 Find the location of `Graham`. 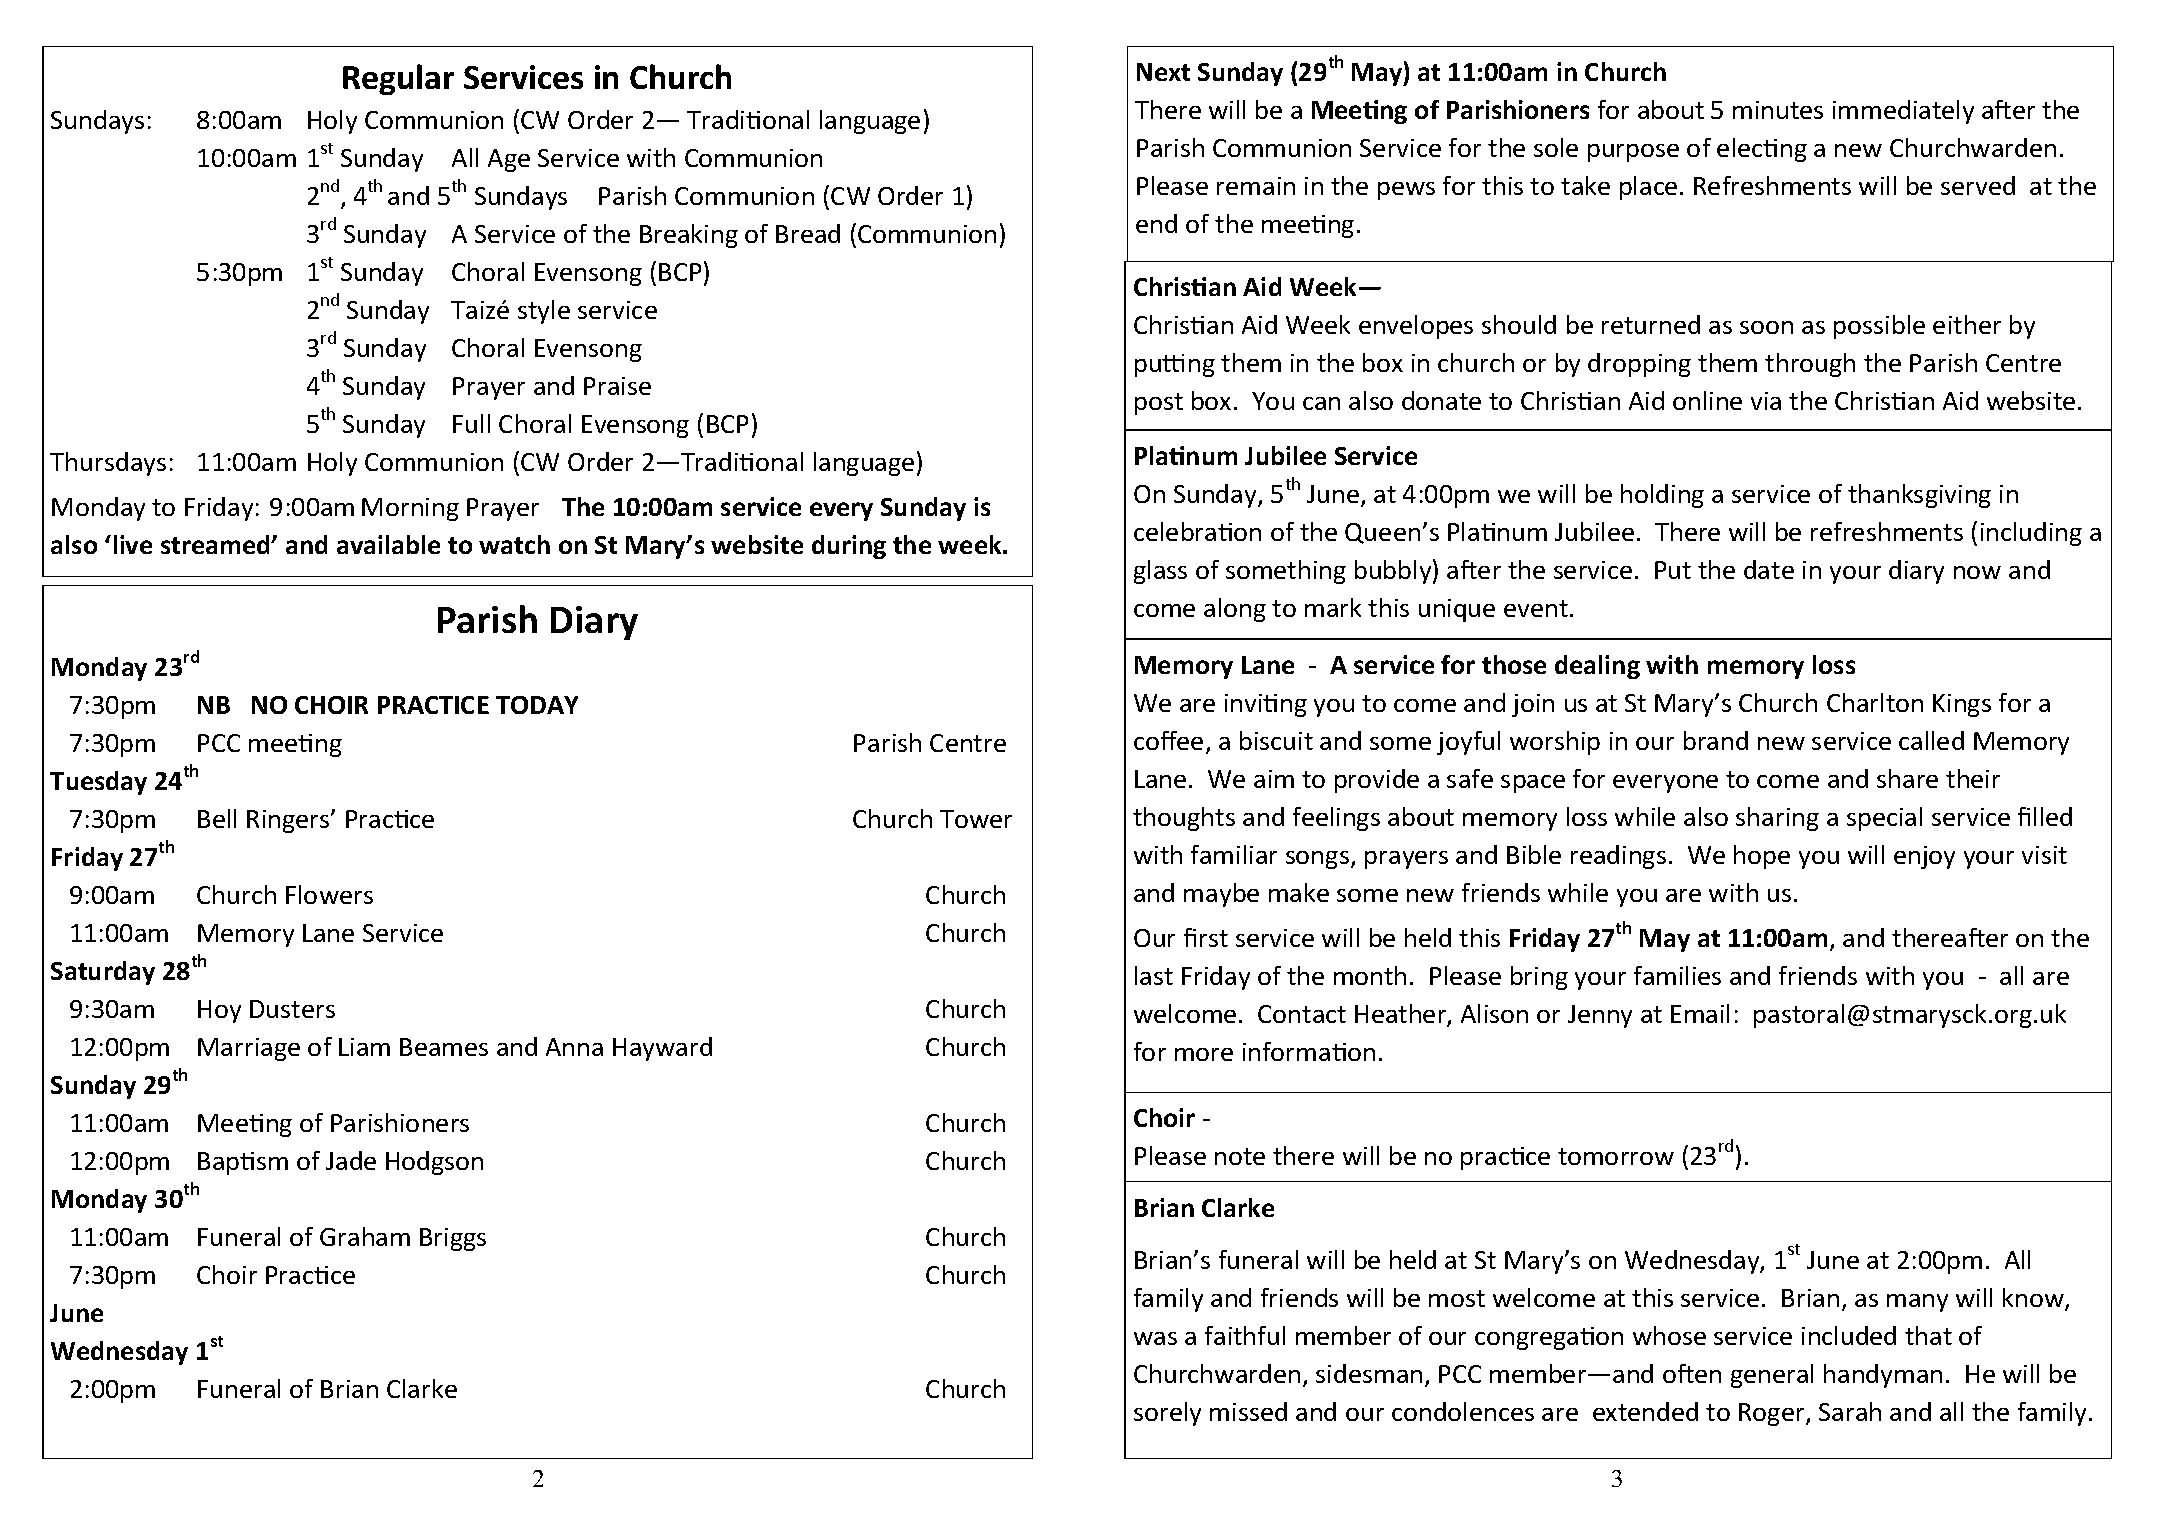

Graham is located at coordinates (365, 1236).
